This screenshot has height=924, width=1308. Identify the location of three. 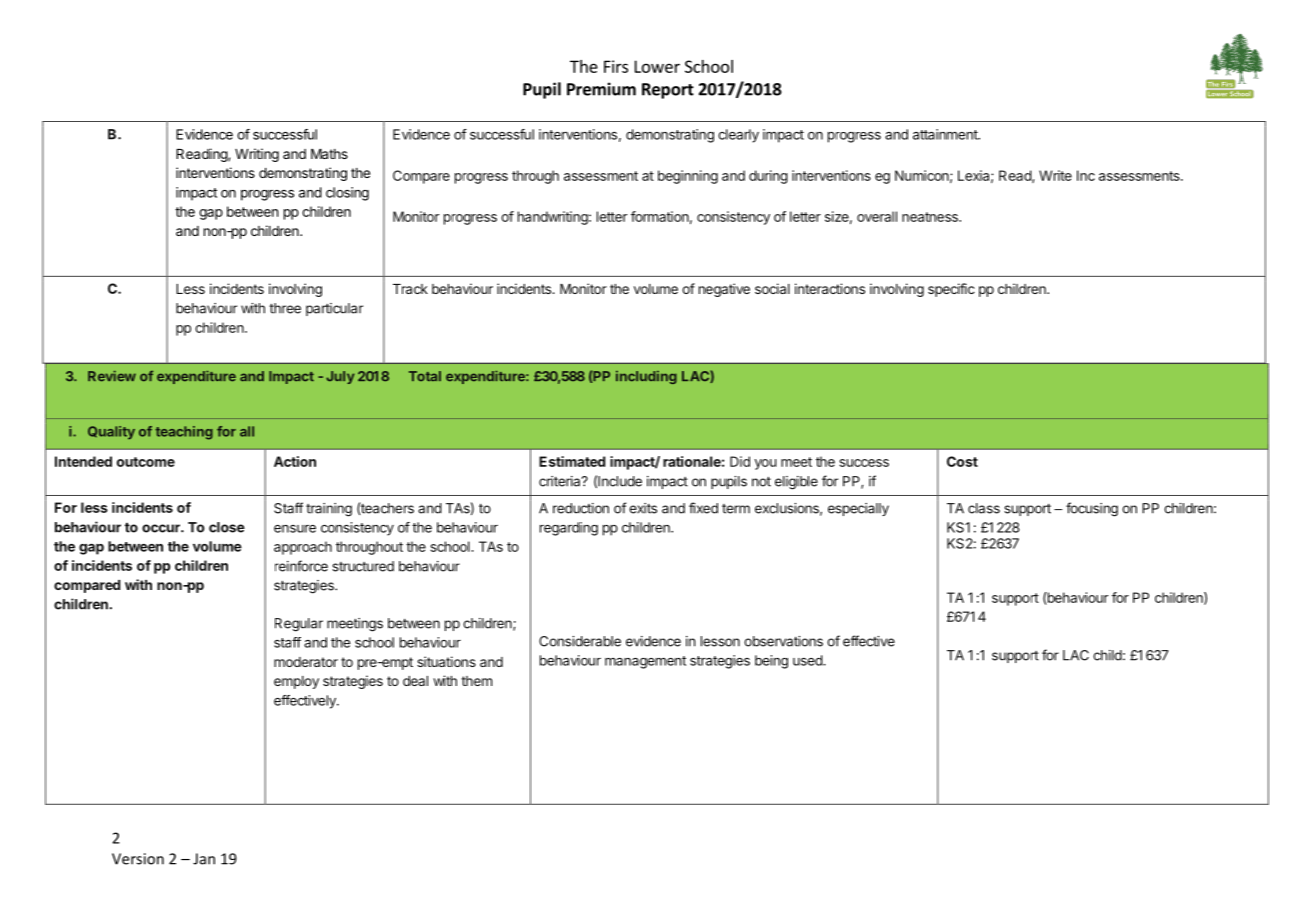
(285, 308).
